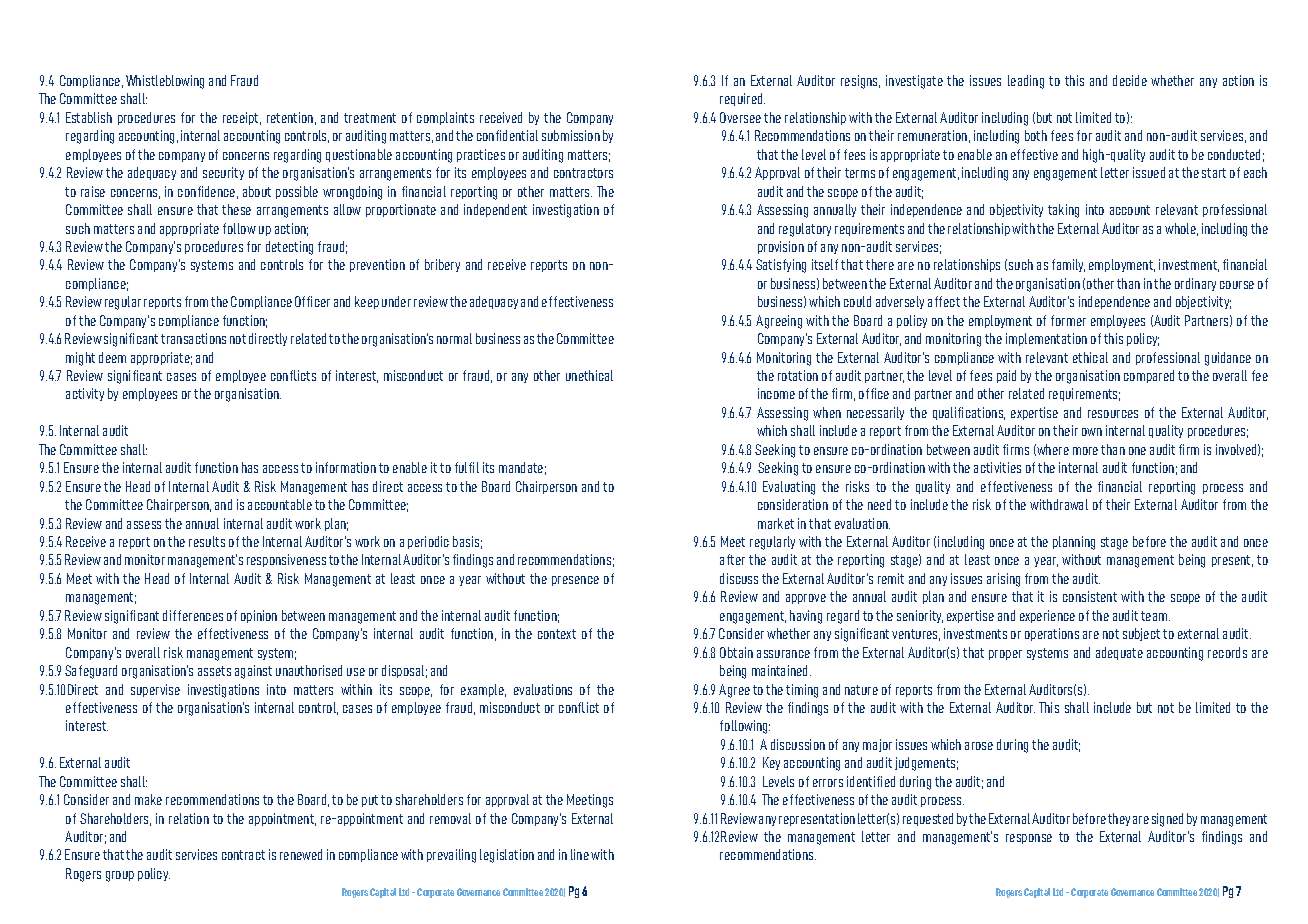 The width and height of the image is (1308, 924). I want to click on detecting, so click(289, 248).
